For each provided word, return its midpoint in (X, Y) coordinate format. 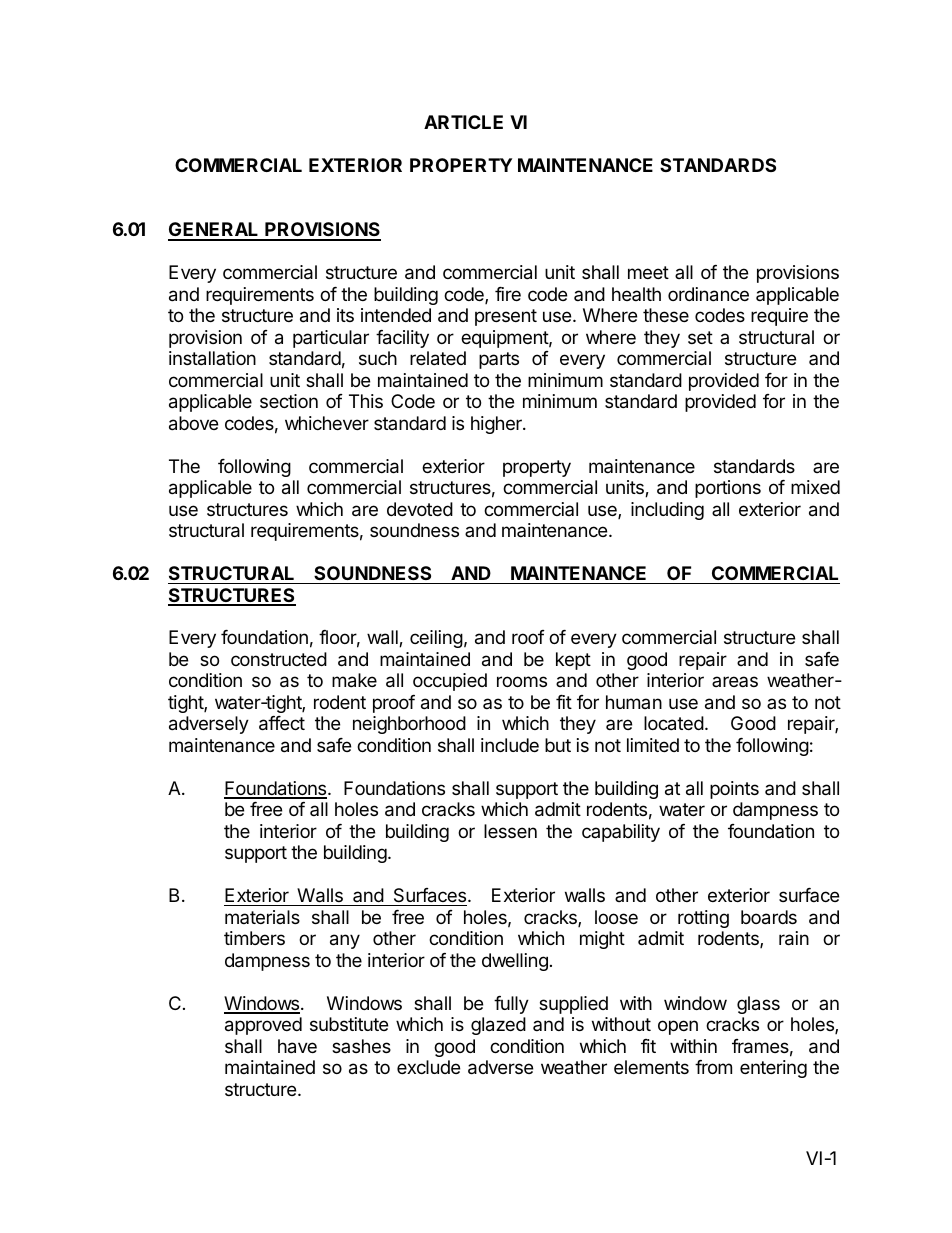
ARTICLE (463, 122)
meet (648, 272)
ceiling (436, 639)
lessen (510, 831)
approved (263, 1026)
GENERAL (214, 231)
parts (499, 360)
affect (282, 723)
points (734, 790)
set (700, 337)
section (289, 401)
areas (735, 681)
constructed (279, 659)
